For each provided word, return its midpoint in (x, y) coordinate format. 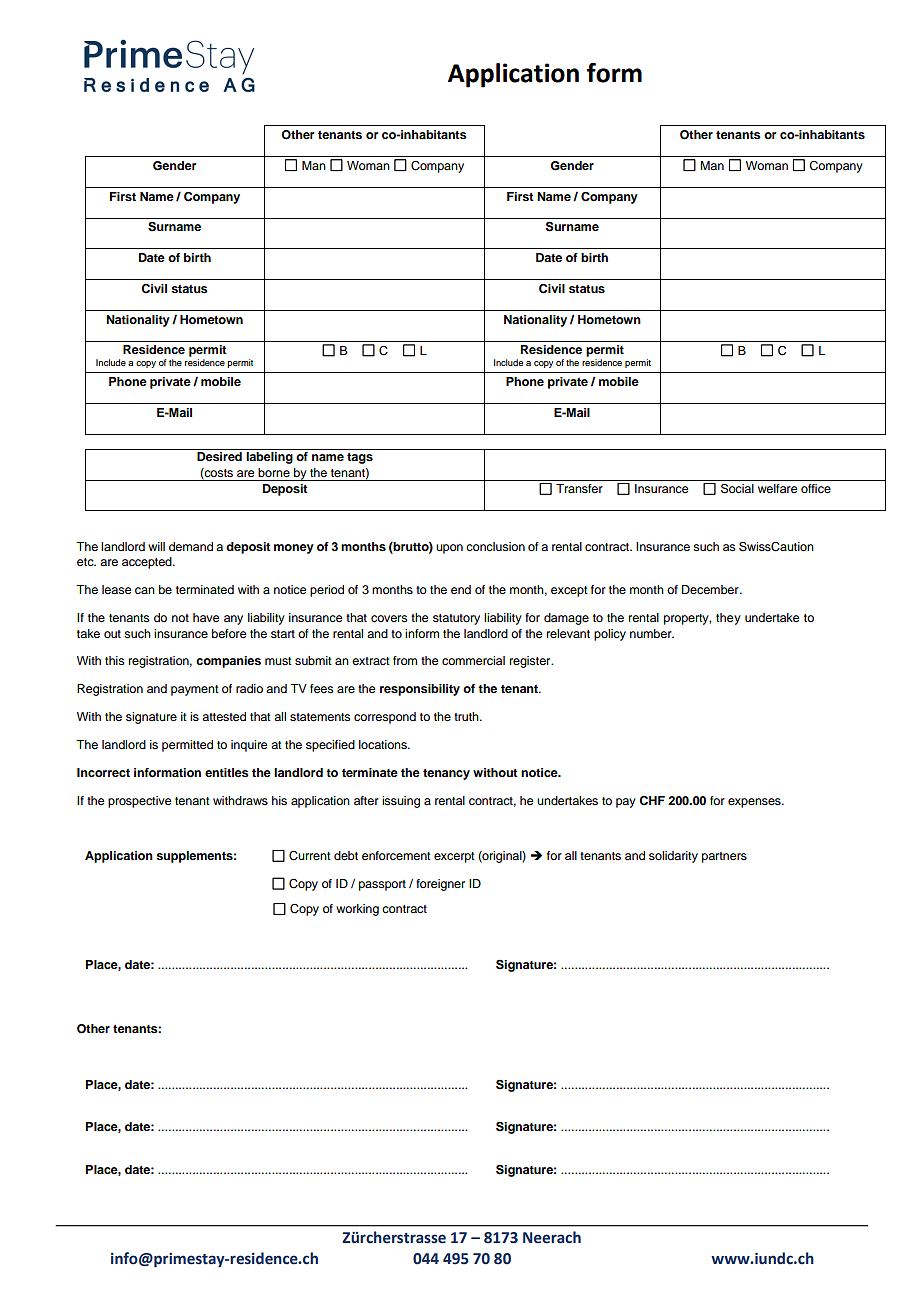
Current (310, 856)
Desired (219, 456)
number (652, 633)
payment (195, 690)
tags (360, 458)
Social (737, 488)
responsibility (420, 690)
